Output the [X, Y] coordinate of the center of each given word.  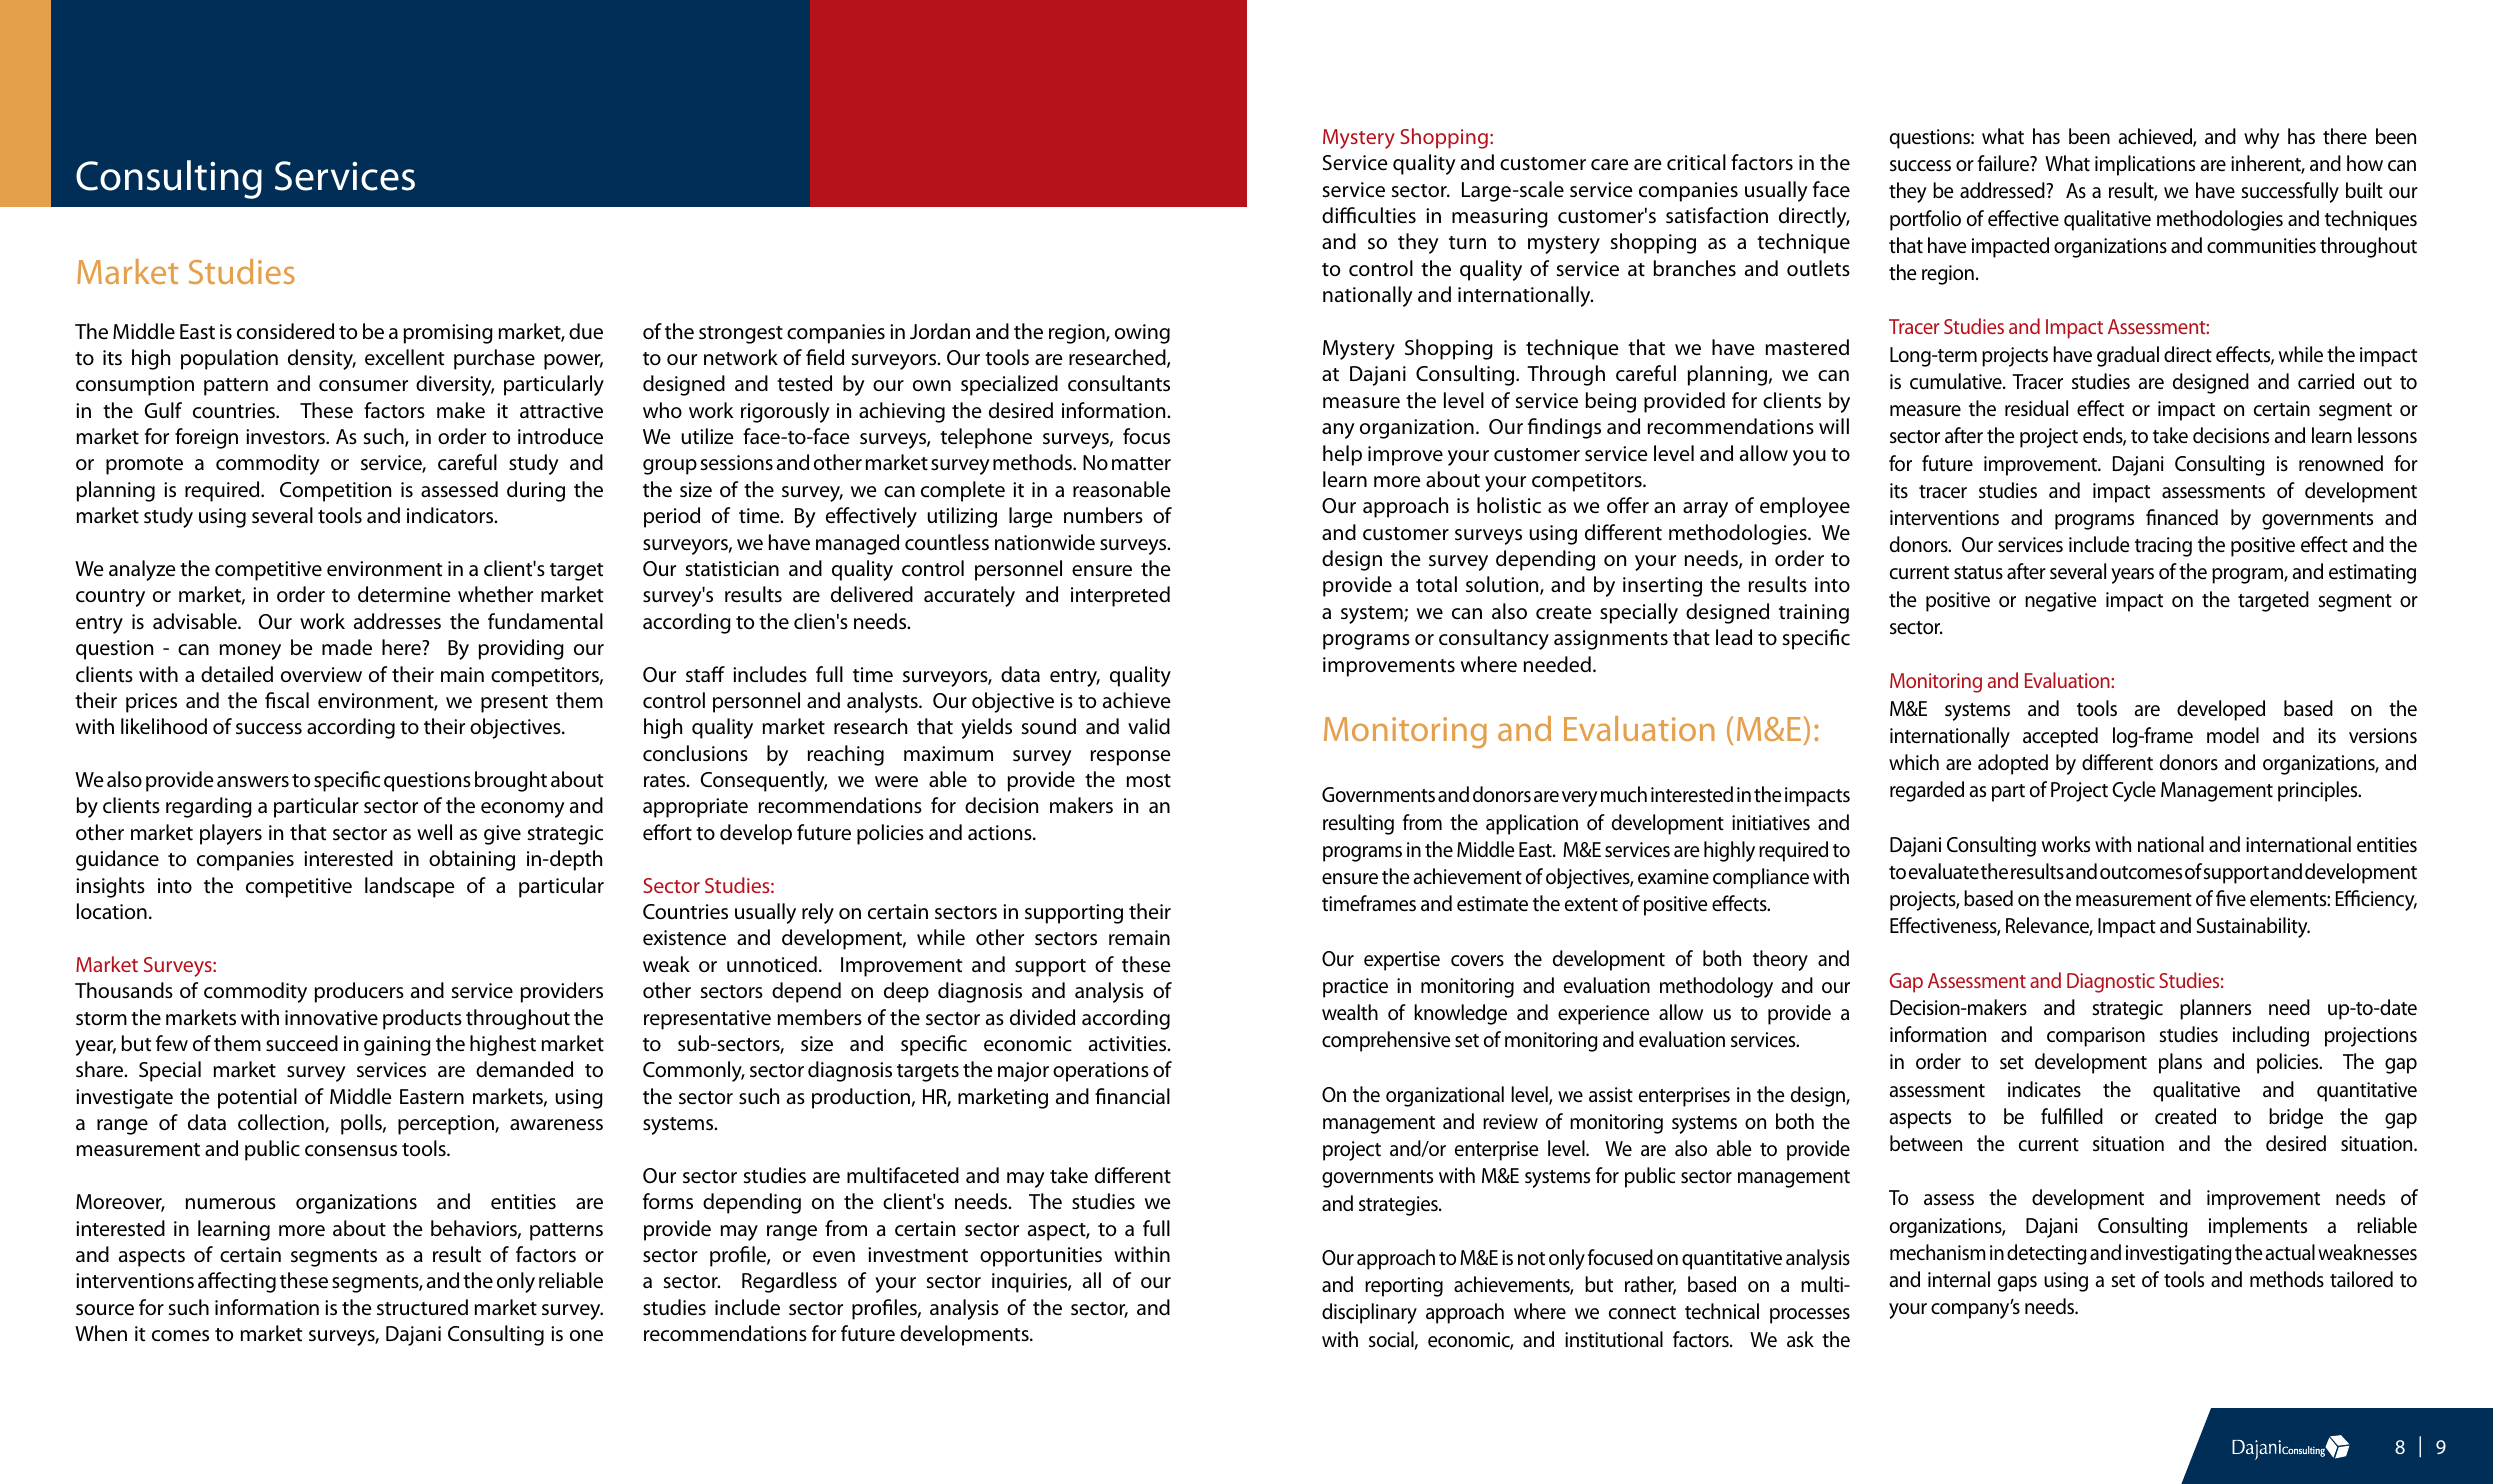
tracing [2163, 547]
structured [422, 1307]
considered [285, 331]
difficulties [1369, 215]
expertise [1402, 961]
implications [2145, 165]
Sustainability [2253, 927]
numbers [1103, 515]
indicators [451, 515]
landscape [410, 887]
